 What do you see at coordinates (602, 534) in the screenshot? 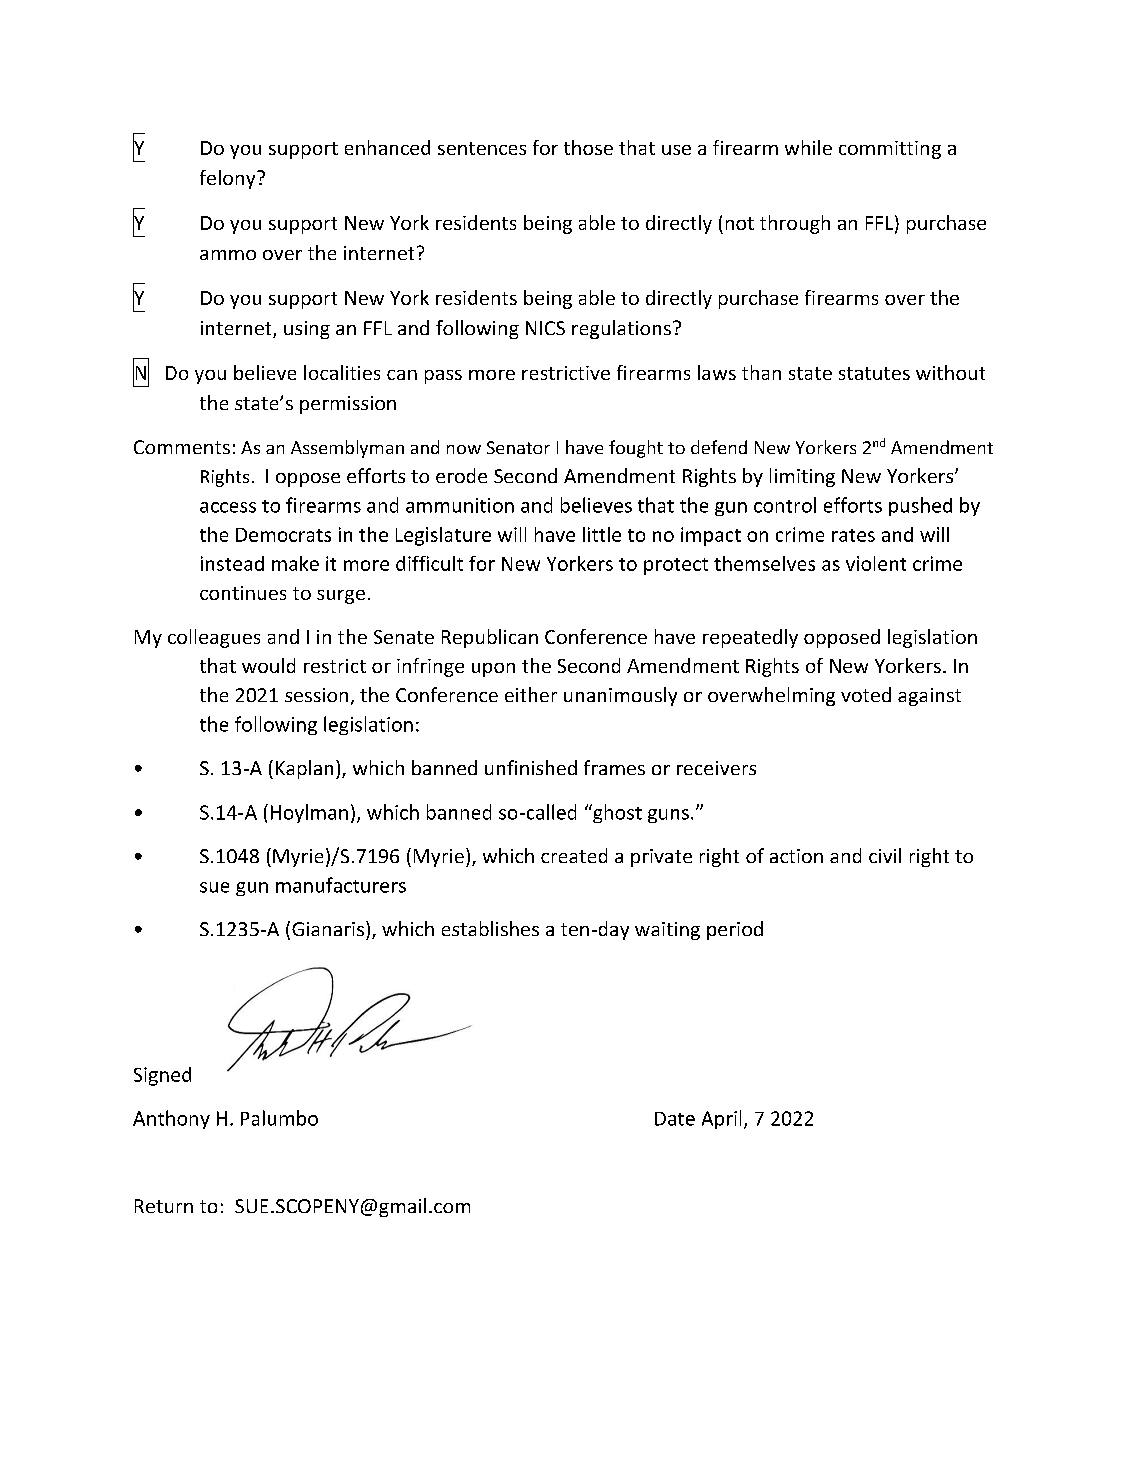
I see `little` at bounding box center [602, 534].
